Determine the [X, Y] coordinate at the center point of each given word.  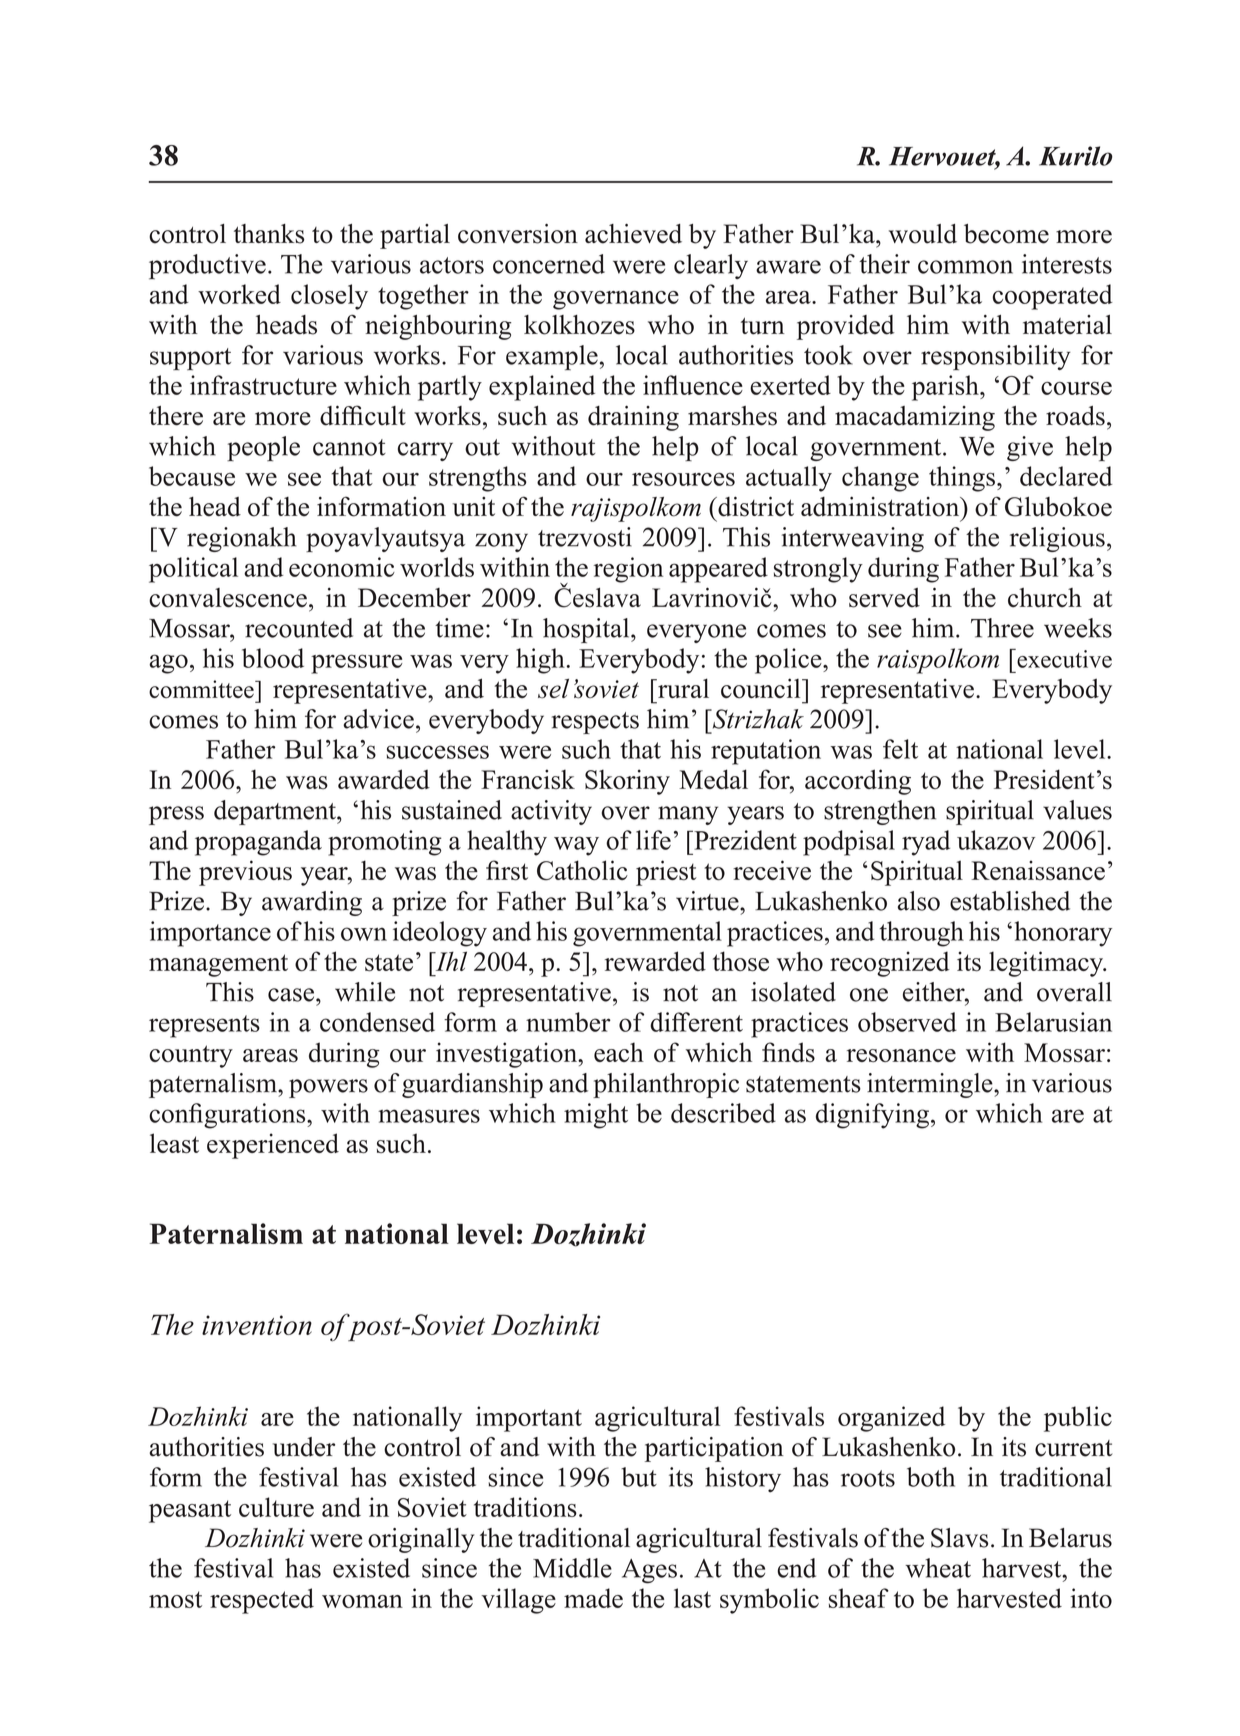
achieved [633, 234]
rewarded [655, 961]
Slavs [959, 1538]
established [1010, 901]
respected [262, 1601]
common [965, 267]
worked [239, 294]
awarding [312, 903]
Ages [649, 1571]
